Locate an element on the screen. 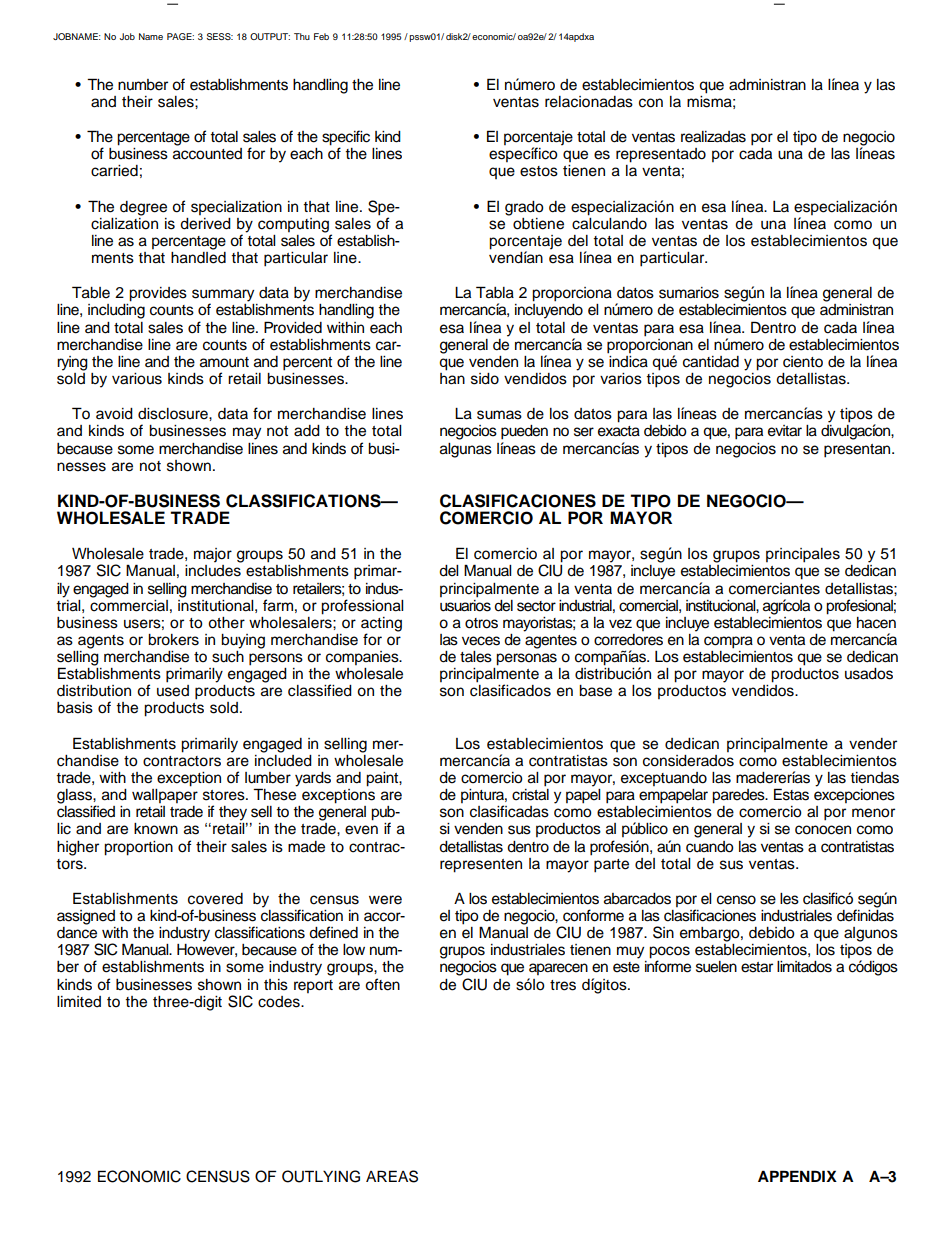 The image size is (952, 1233). indica is located at coordinates (628, 360).
